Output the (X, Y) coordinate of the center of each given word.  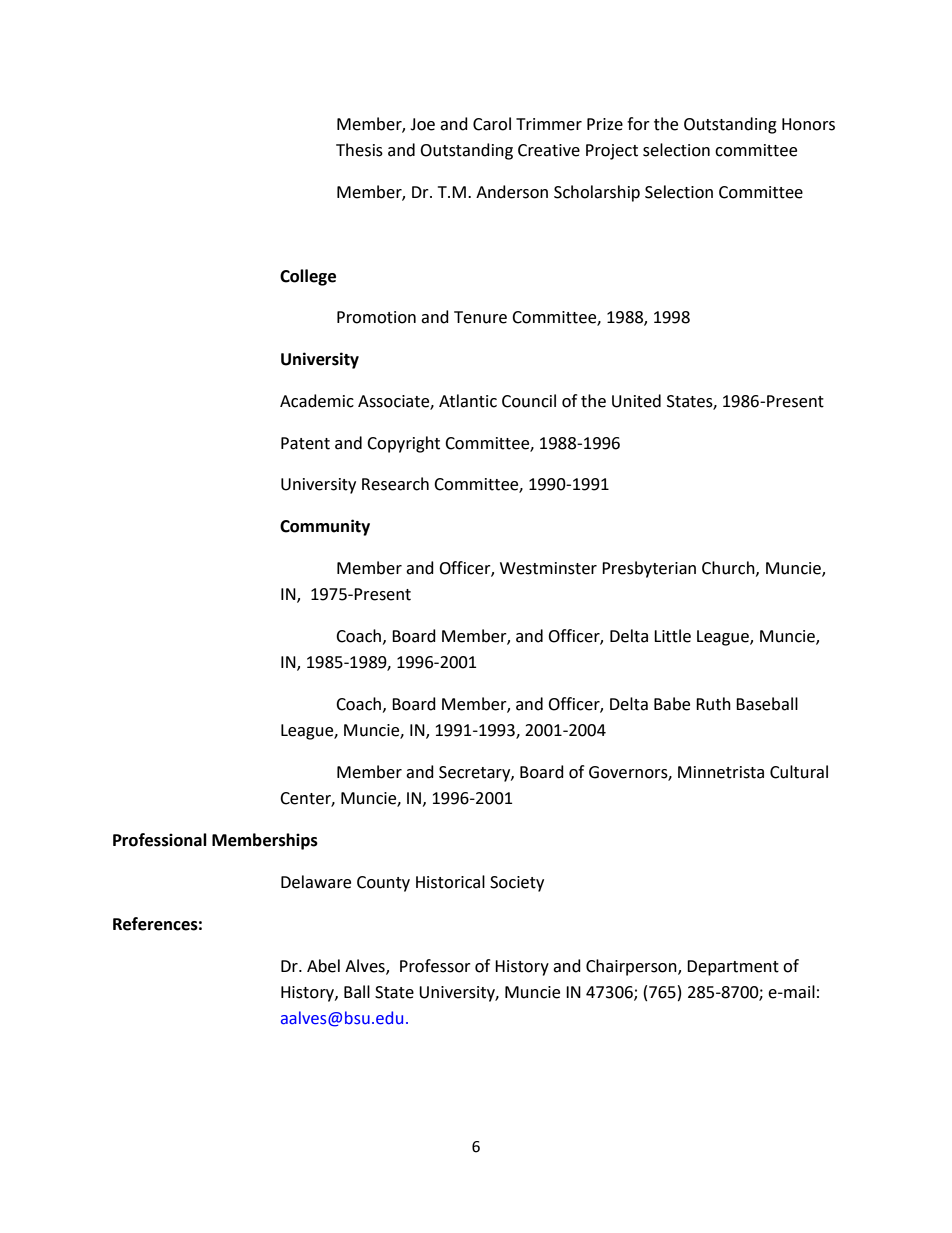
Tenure (480, 317)
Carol (492, 124)
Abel (323, 966)
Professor (435, 966)
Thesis (359, 150)
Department (733, 968)
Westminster (548, 568)
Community (325, 527)
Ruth (713, 704)
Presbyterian (649, 569)
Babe (672, 704)
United (636, 401)
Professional (160, 840)
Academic (317, 401)
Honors (808, 124)
